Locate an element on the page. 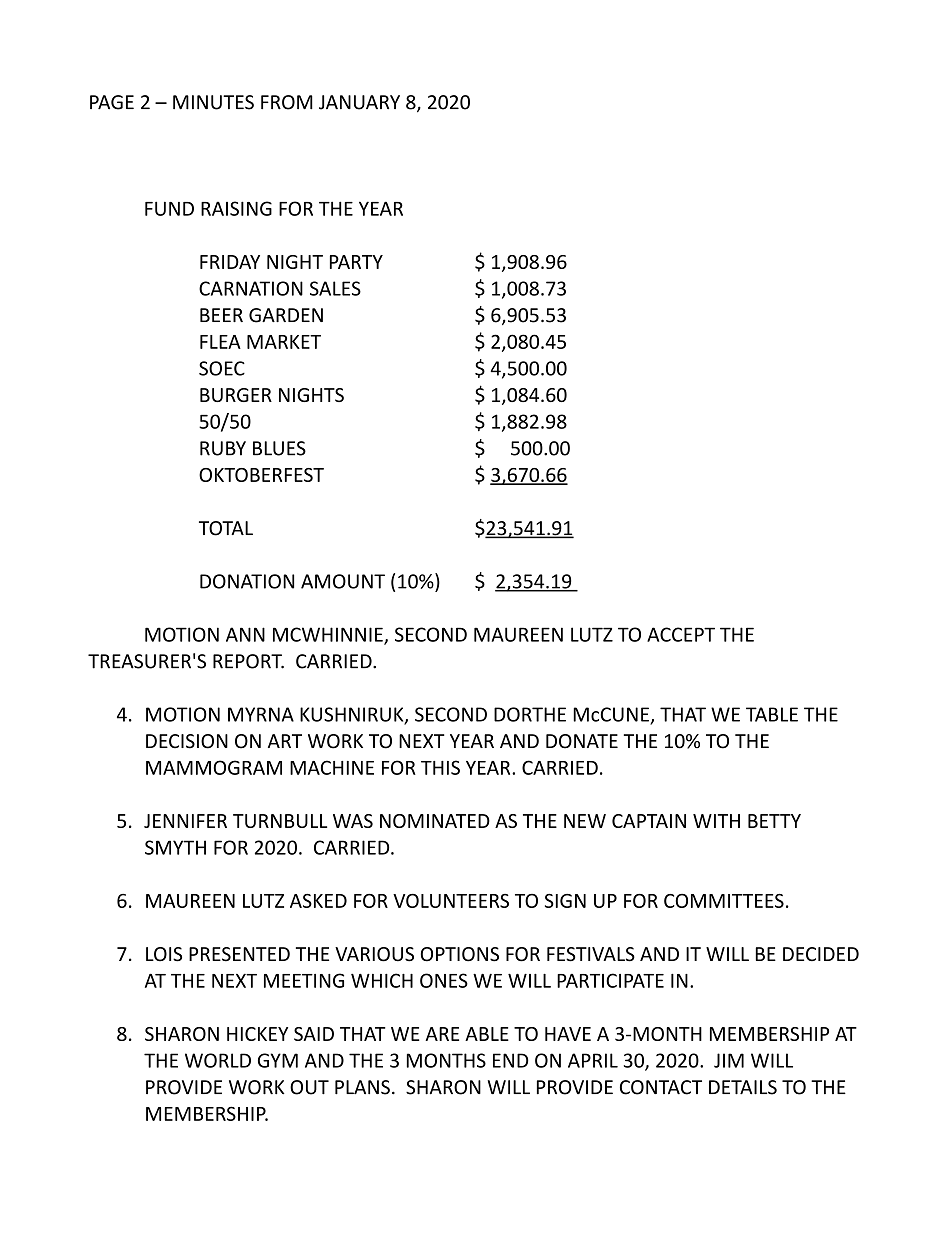 The width and height of the image is (952, 1233). JANUARY is located at coordinates (359, 102).
